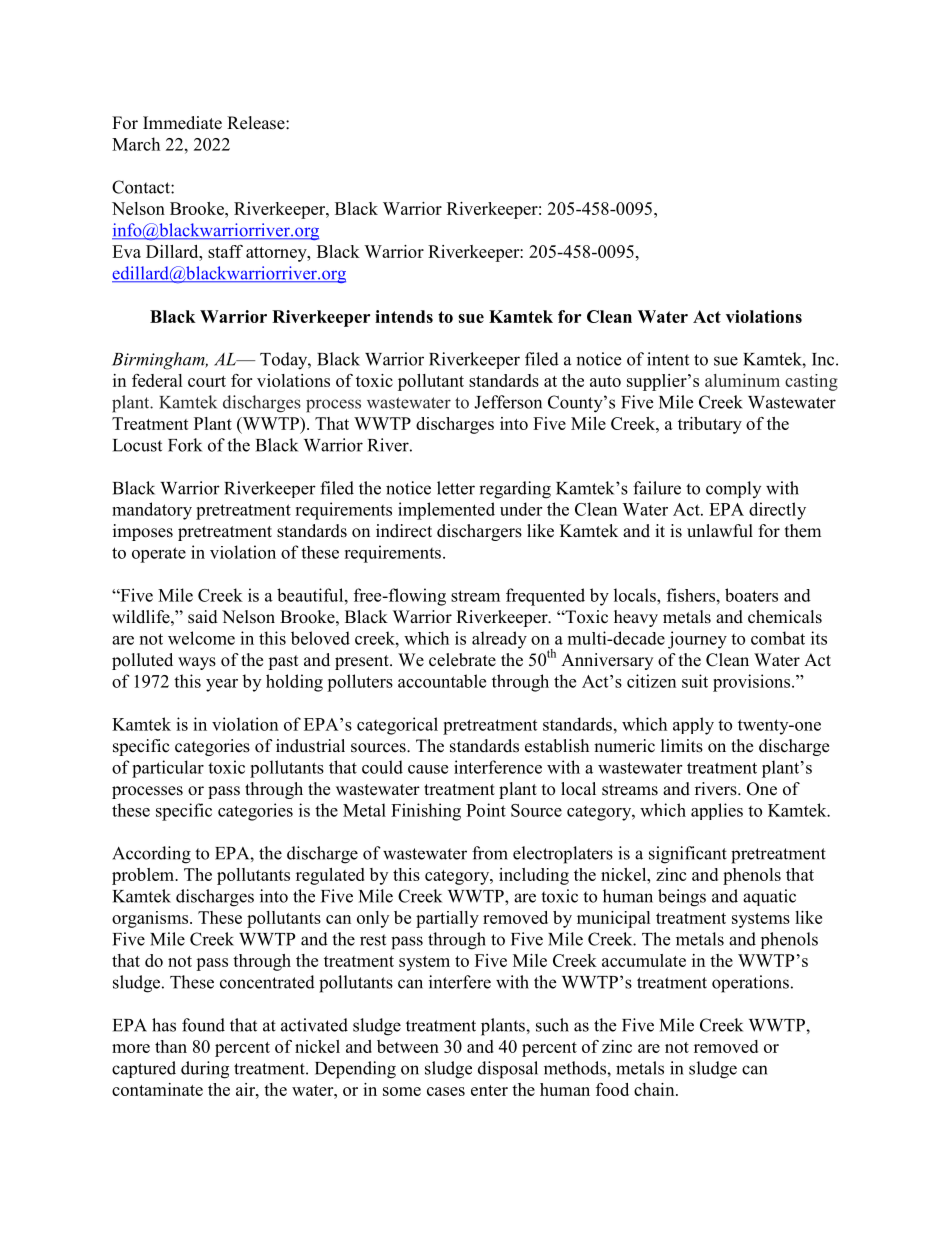 This document has height=1233, width=952. What do you see at coordinates (428, 769) in the document?
I see `cause` at bounding box center [428, 769].
